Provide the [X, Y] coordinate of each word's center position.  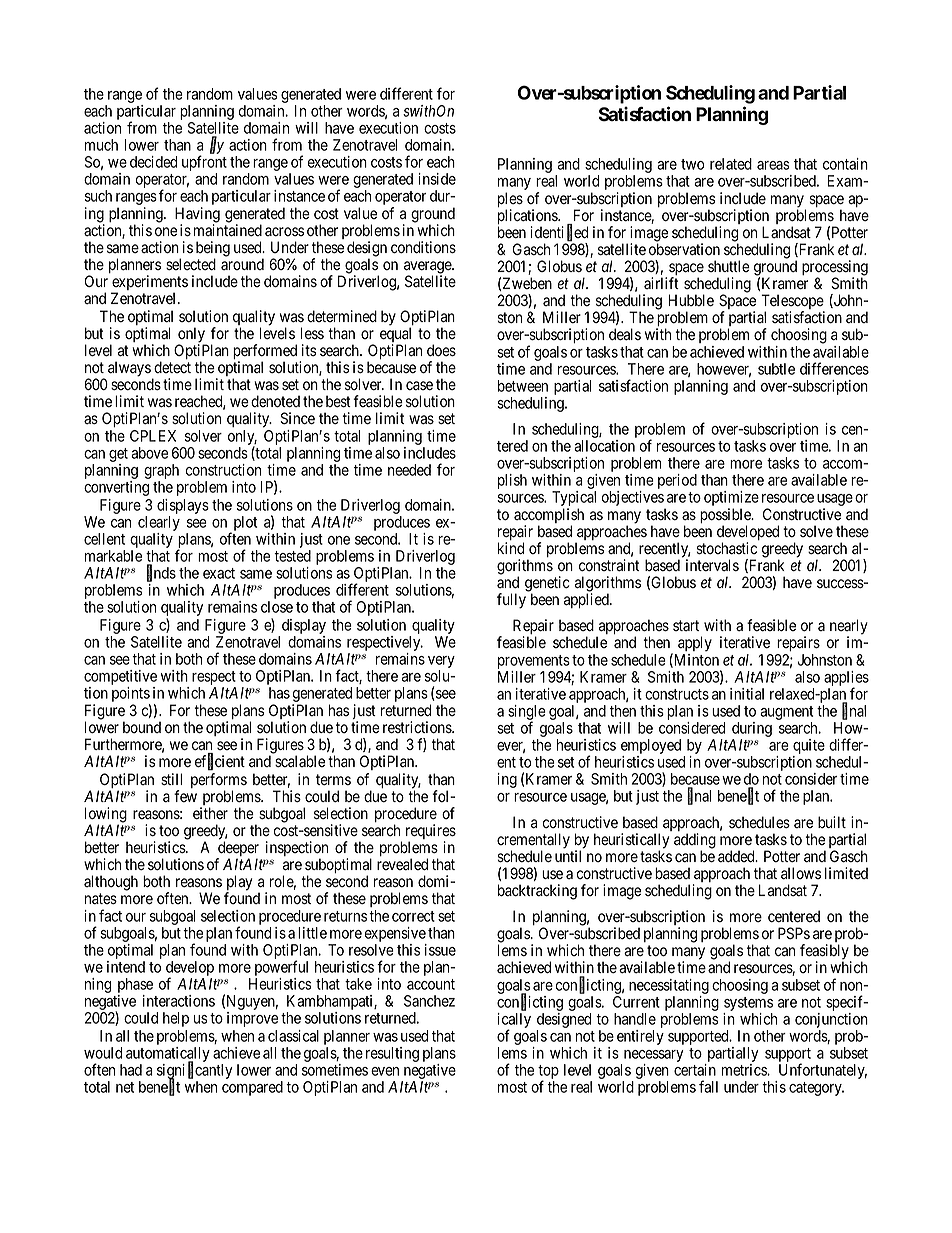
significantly [195, 1072]
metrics [745, 1070]
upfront [204, 164]
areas [773, 165]
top [548, 1073]
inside [437, 179]
